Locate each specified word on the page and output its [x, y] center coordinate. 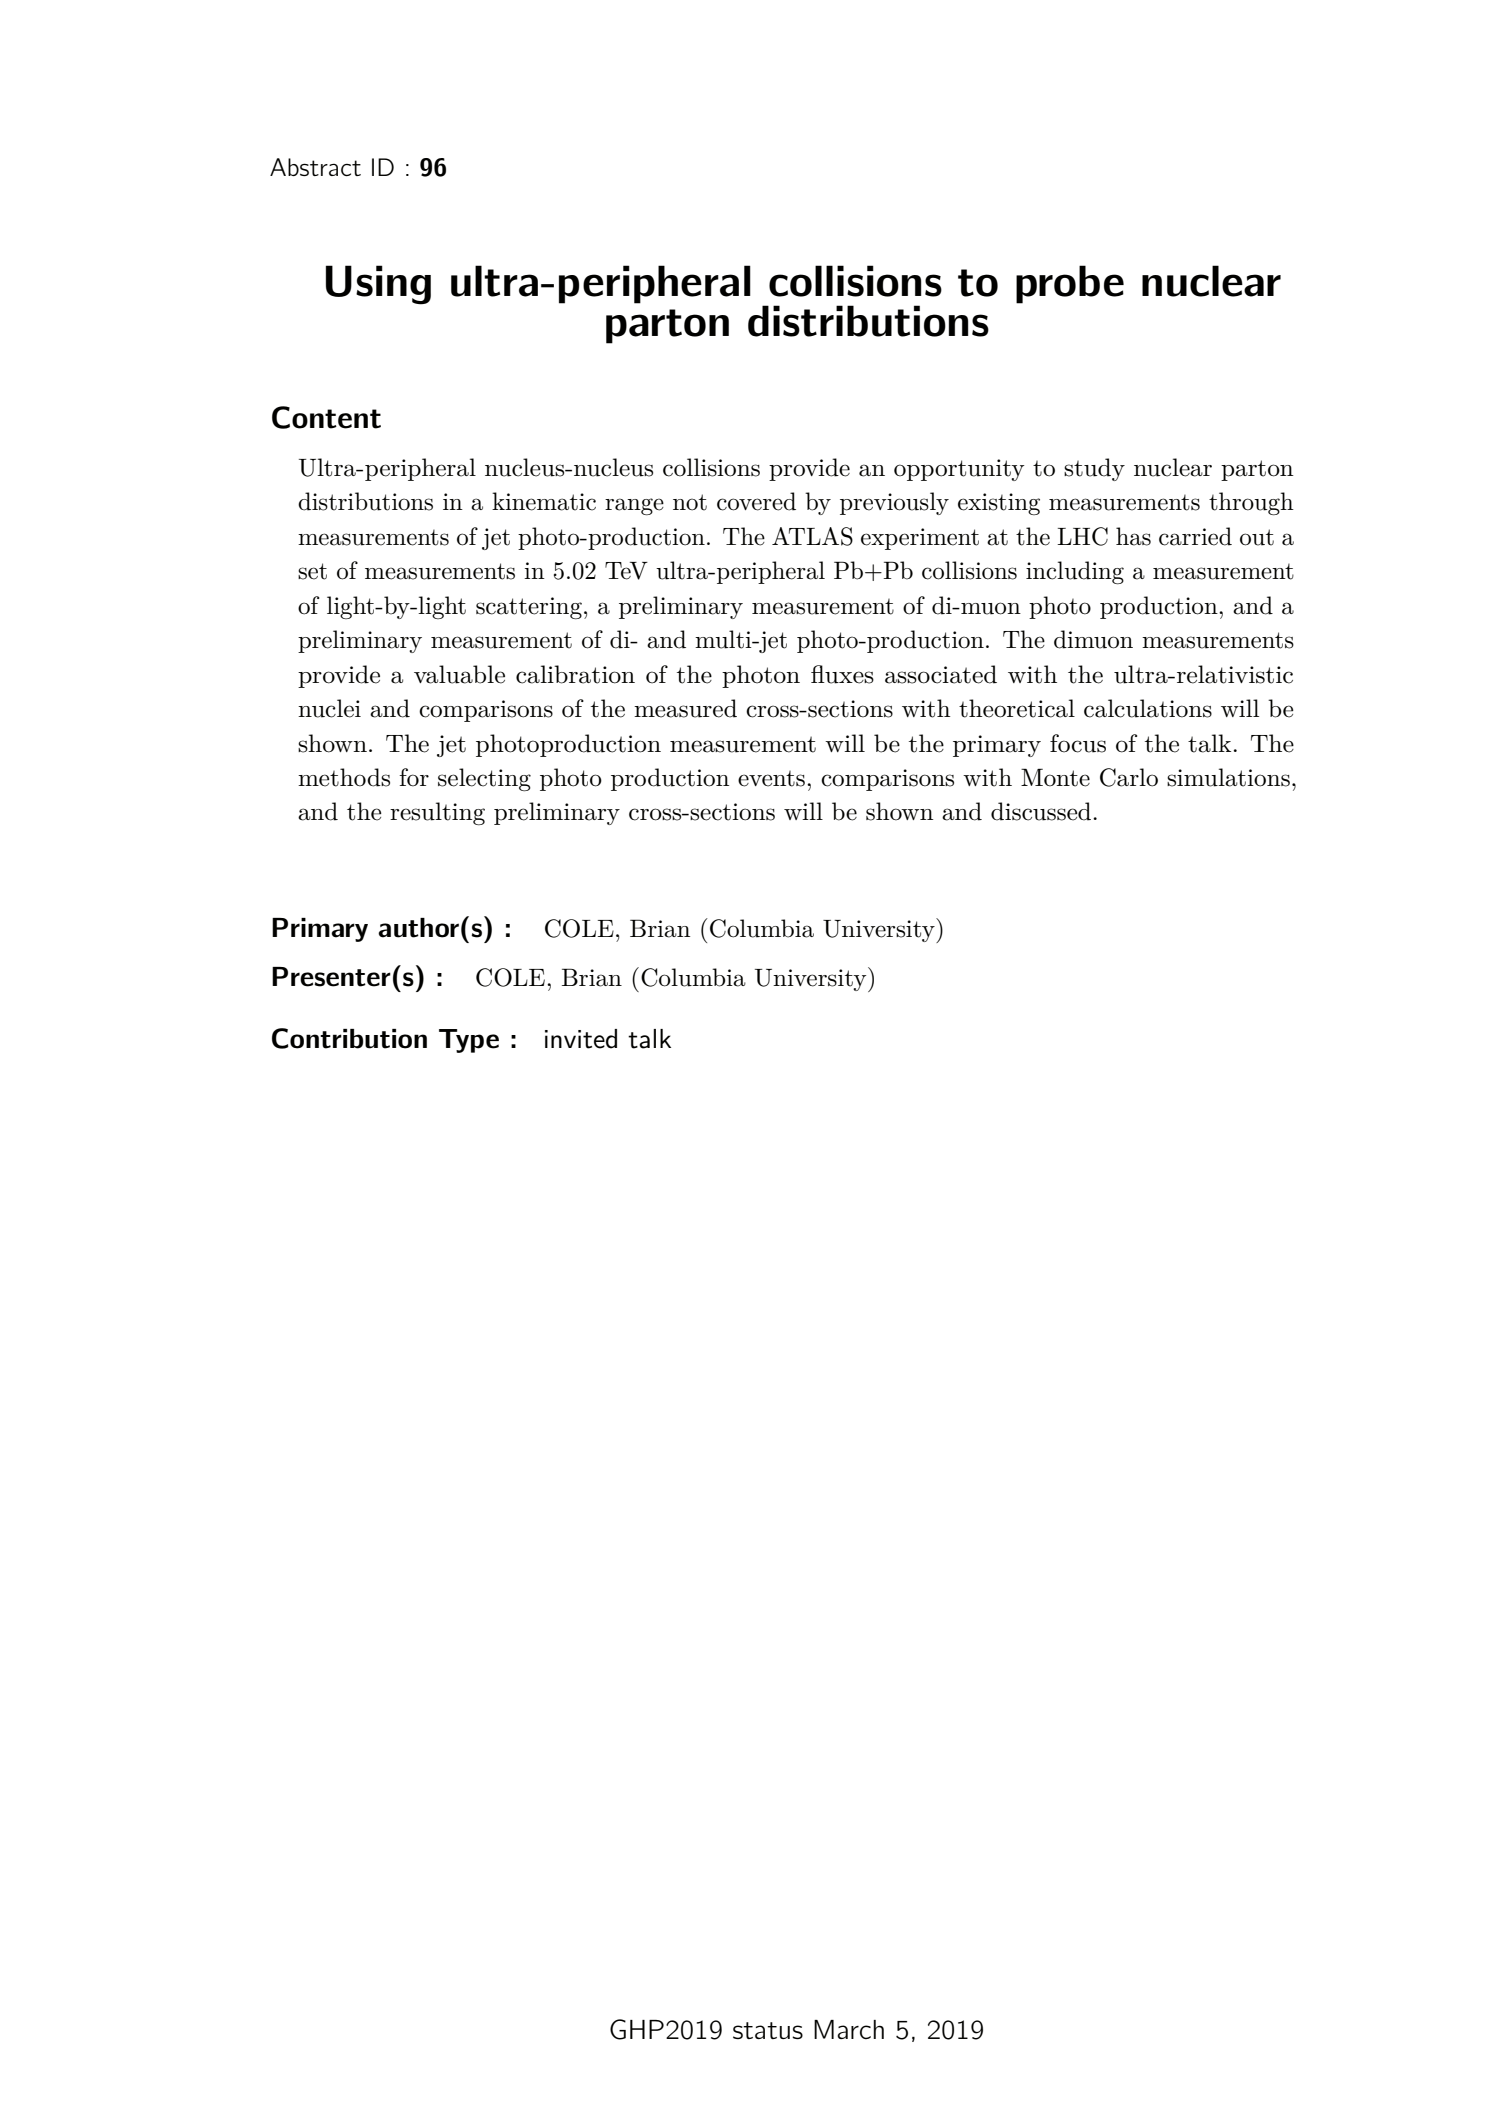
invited [581, 1039]
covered [756, 501]
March [849, 2029]
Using [378, 285]
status [768, 2030]
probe [1070, 284]
